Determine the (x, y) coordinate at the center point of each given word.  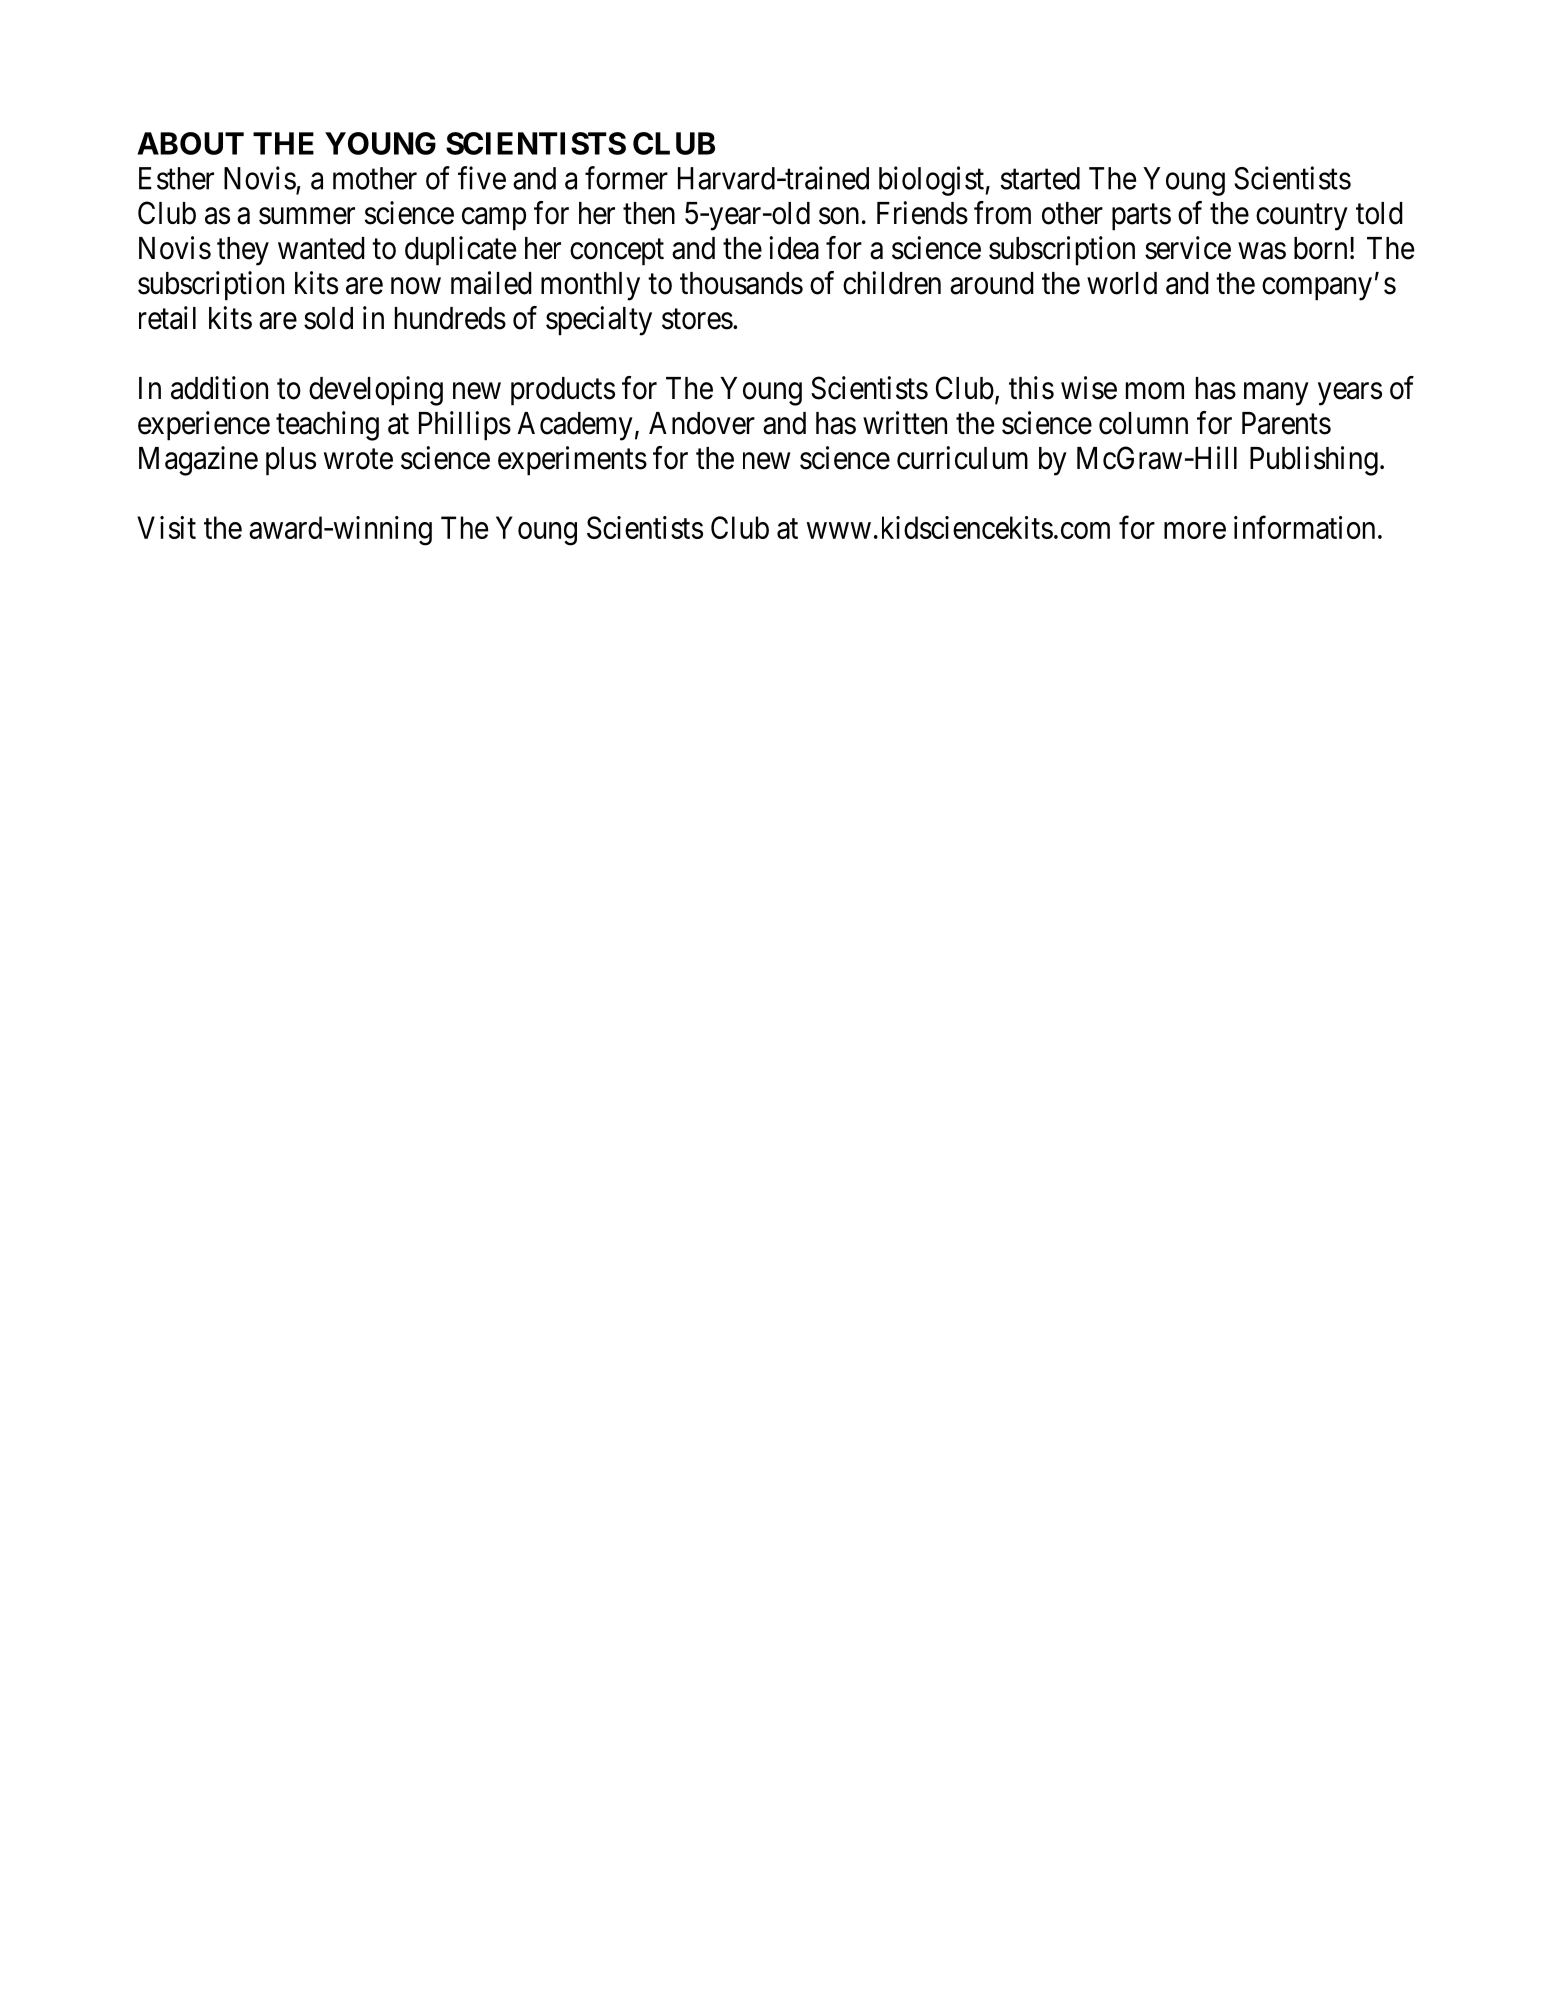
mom (1155, 391)
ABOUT (190, 143)
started (1040, 178)
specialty (599, 321)
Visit (166, 527)
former (626, 178)
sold (328, 318)
